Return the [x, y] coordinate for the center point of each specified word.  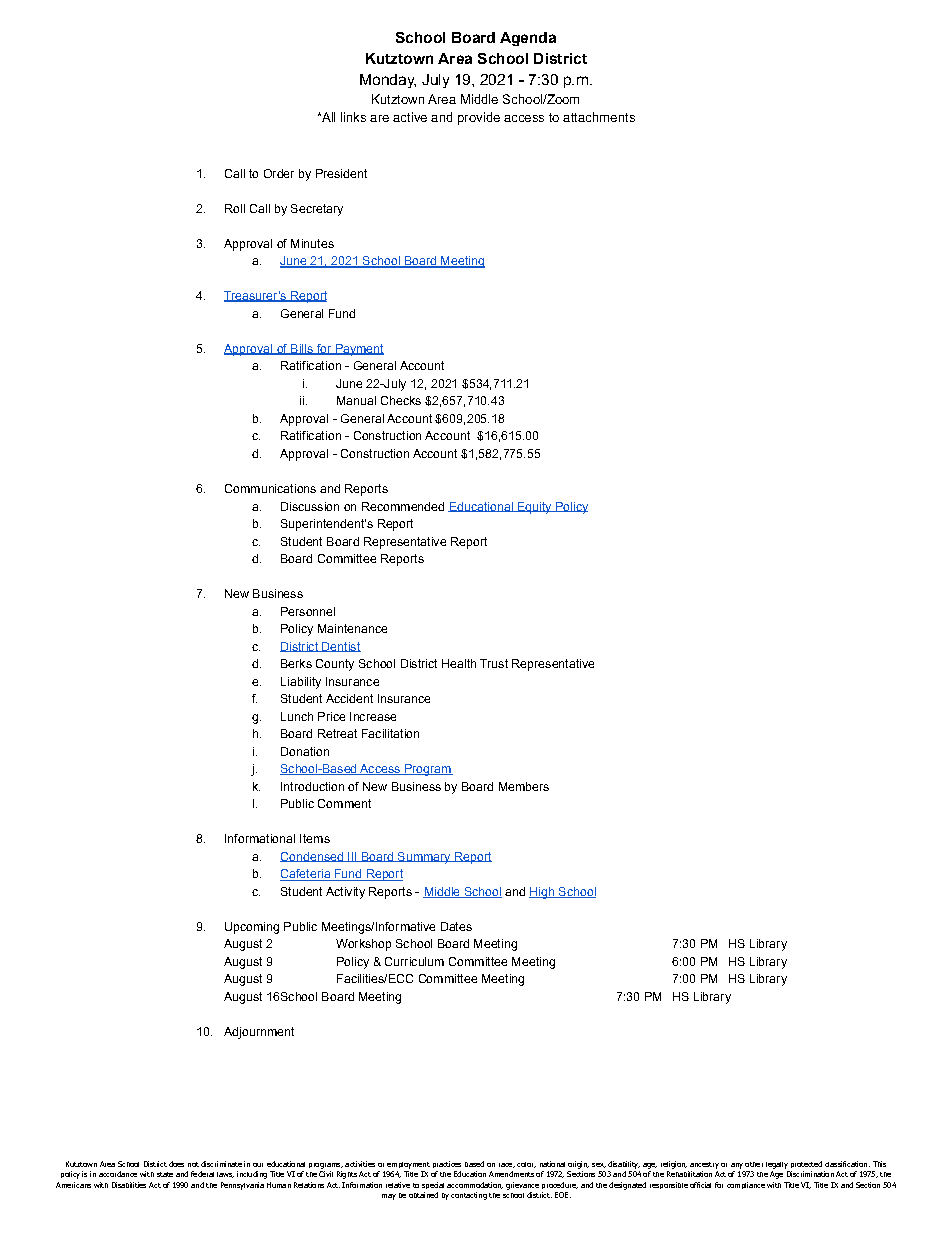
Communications [270, 488]
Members [524, 786]
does [176, 1164]
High [543, 893]
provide [479, 118]
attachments [599, 117]
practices [447, 1164]
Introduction [312, 786]
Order [279, 173]
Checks [401, 400]
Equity [535, 508]
